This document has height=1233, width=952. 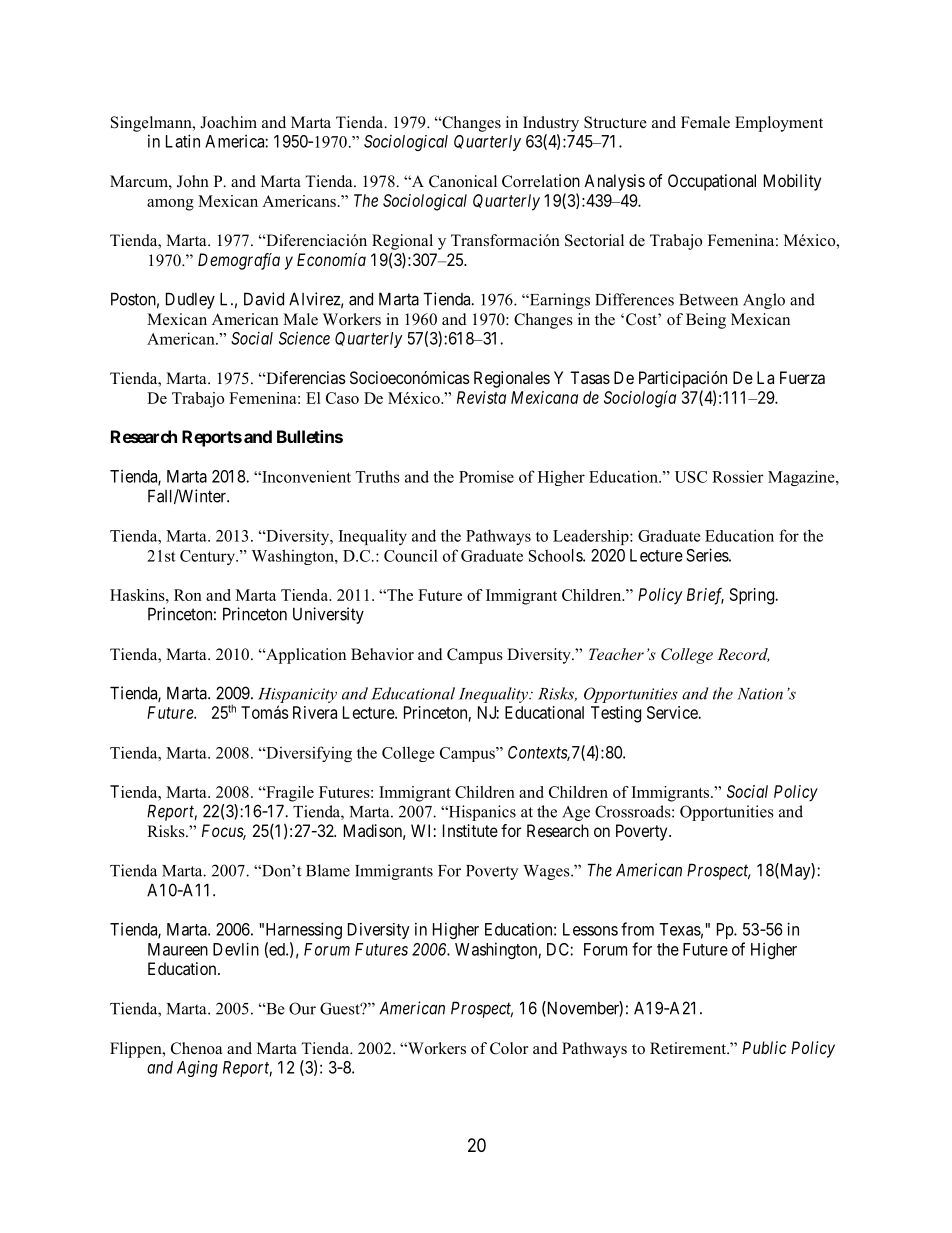 I want to click on Canonical, so click(x=463, y=181).
